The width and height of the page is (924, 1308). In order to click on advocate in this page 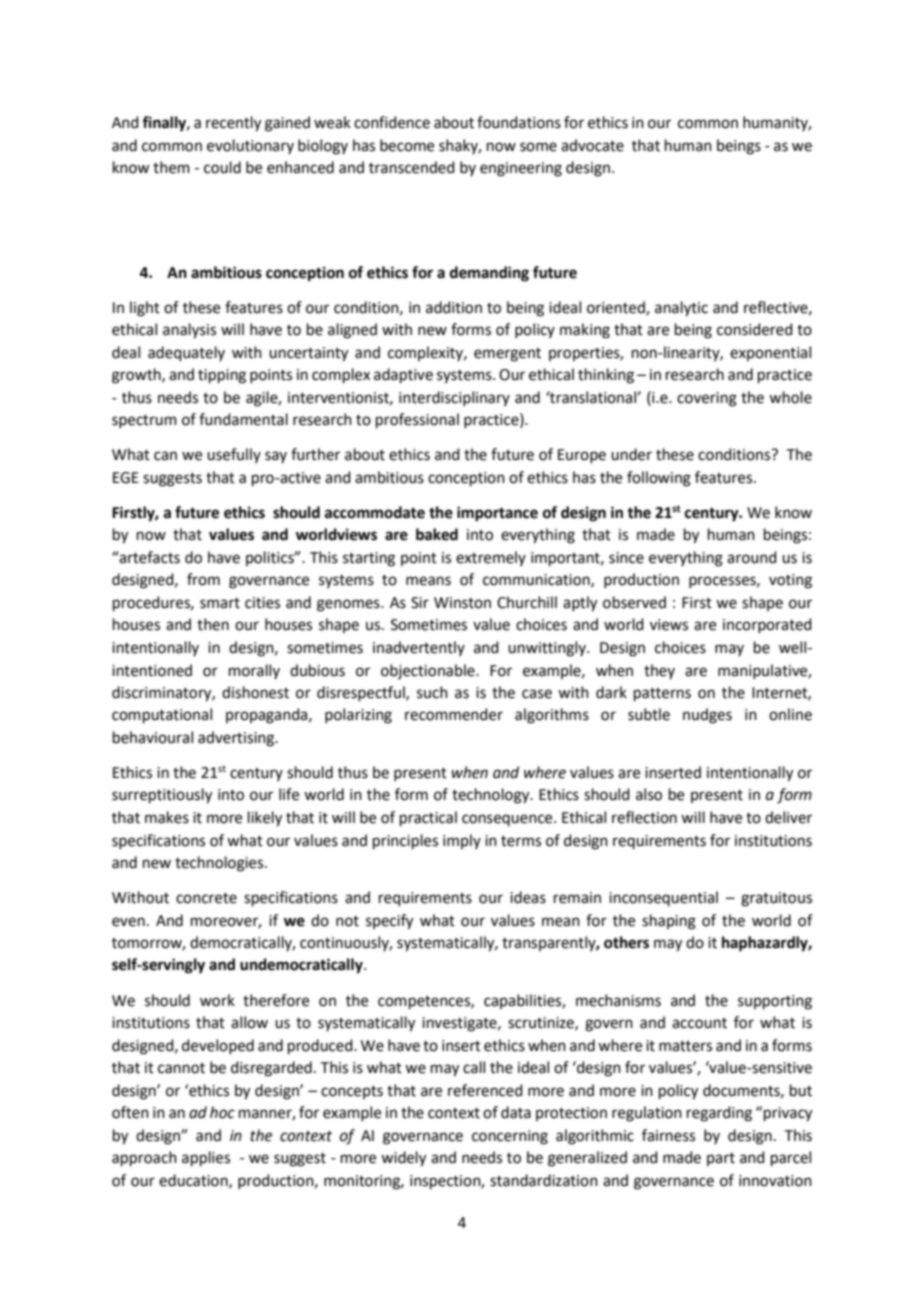, I will do `click(592, 145)`.
